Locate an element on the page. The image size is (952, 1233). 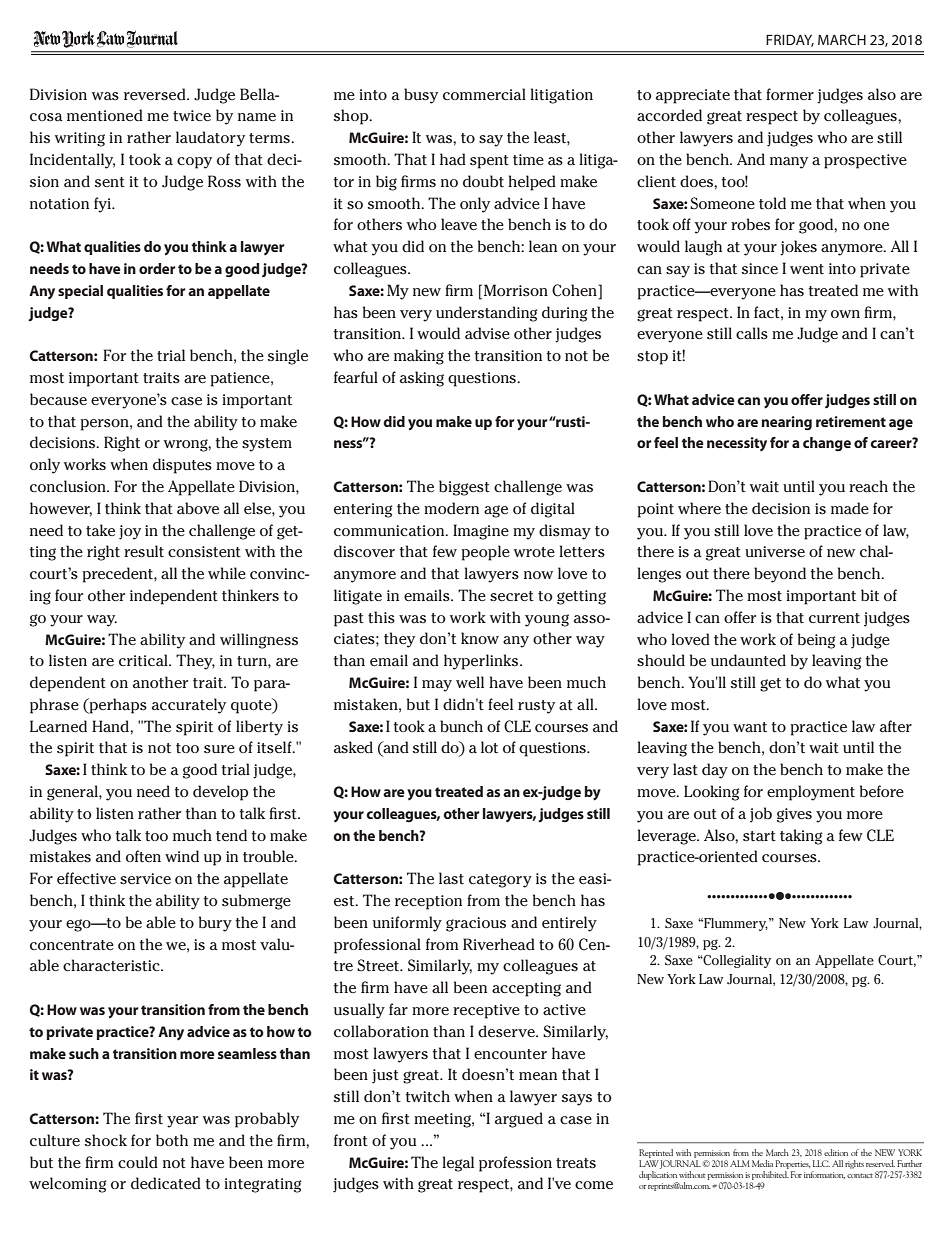
want is located at coordinates (750, 727).
